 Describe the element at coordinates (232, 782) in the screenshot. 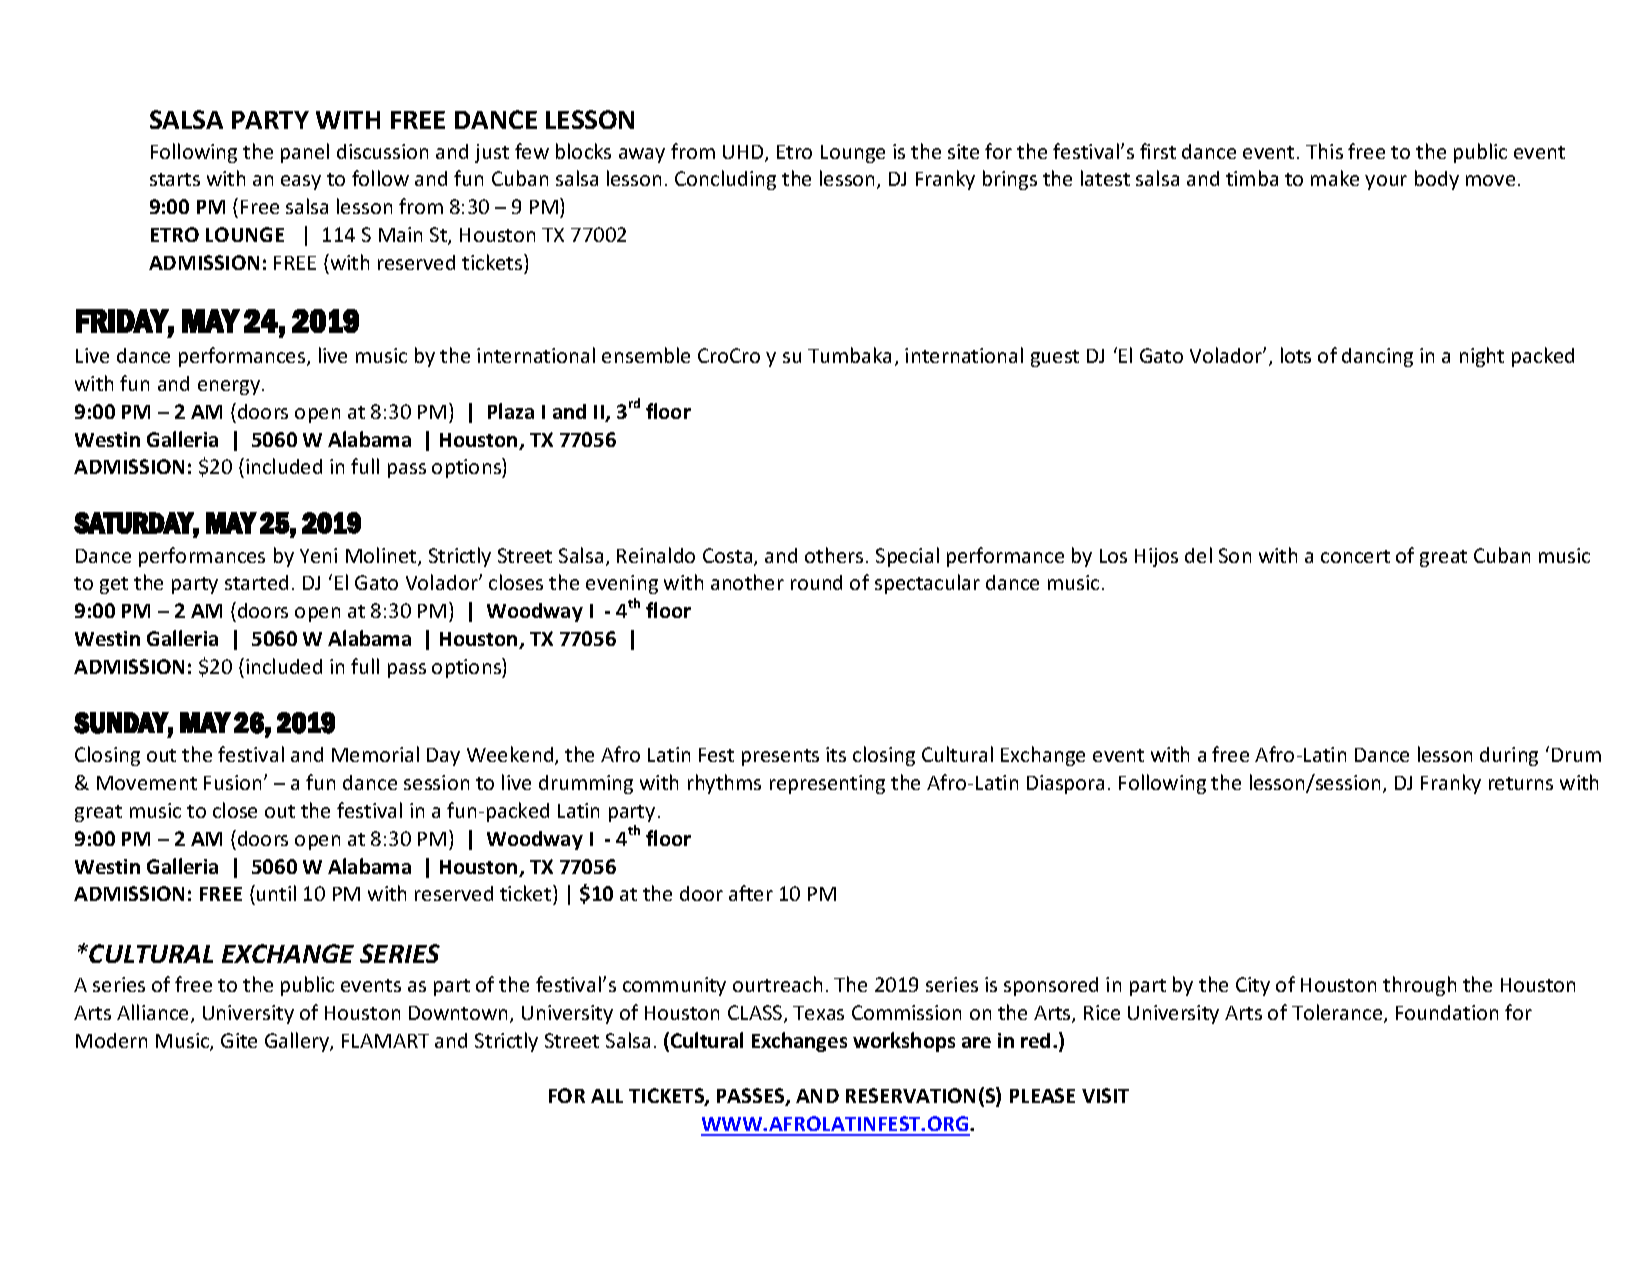

I see `Fusion` at that location.
